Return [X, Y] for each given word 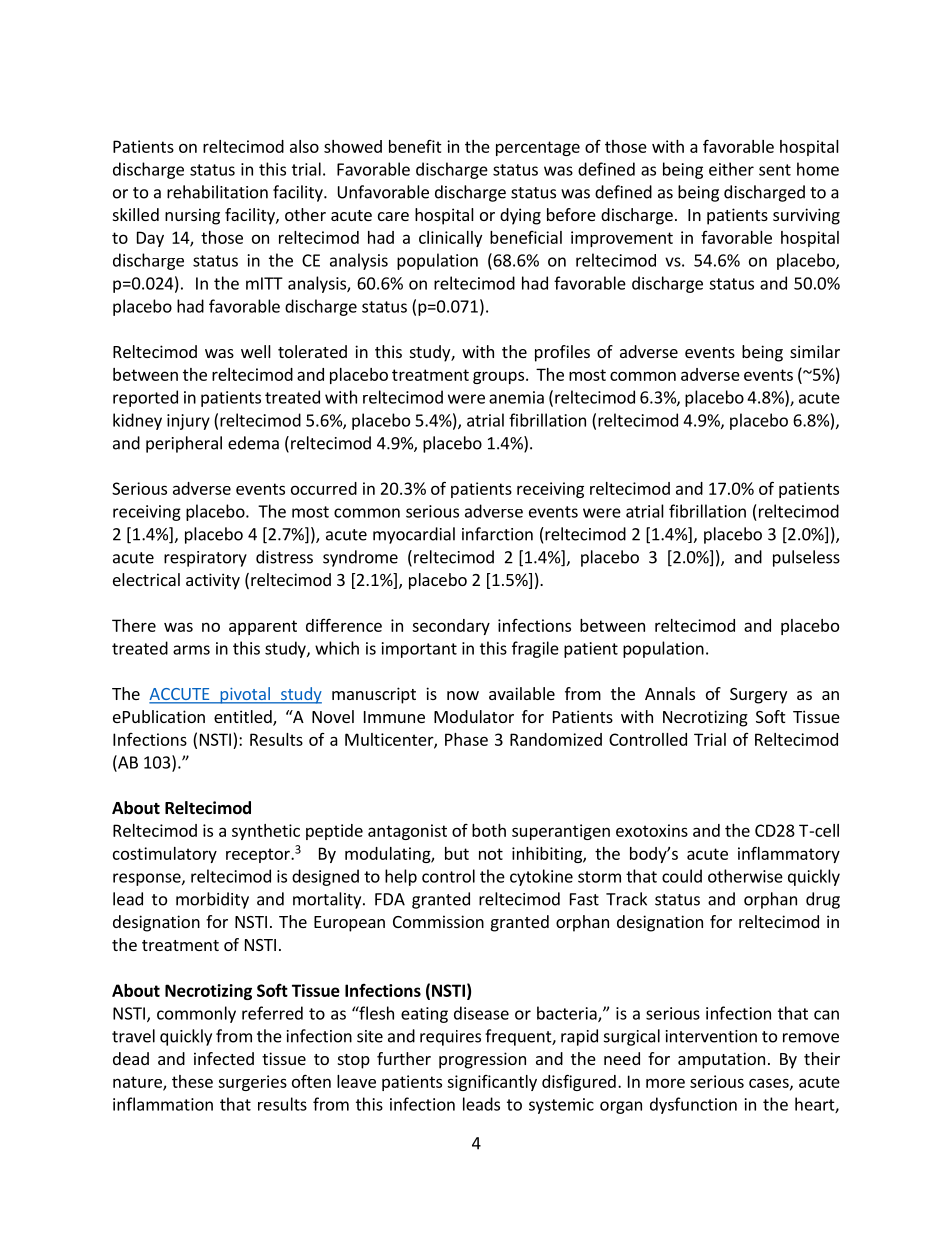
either [731, 169]
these [192, 1081]
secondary [451, 627]
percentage [538, 148]
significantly [492, 1083]
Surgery [758, 696]
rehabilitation [217, 192]
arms [191, 650]
